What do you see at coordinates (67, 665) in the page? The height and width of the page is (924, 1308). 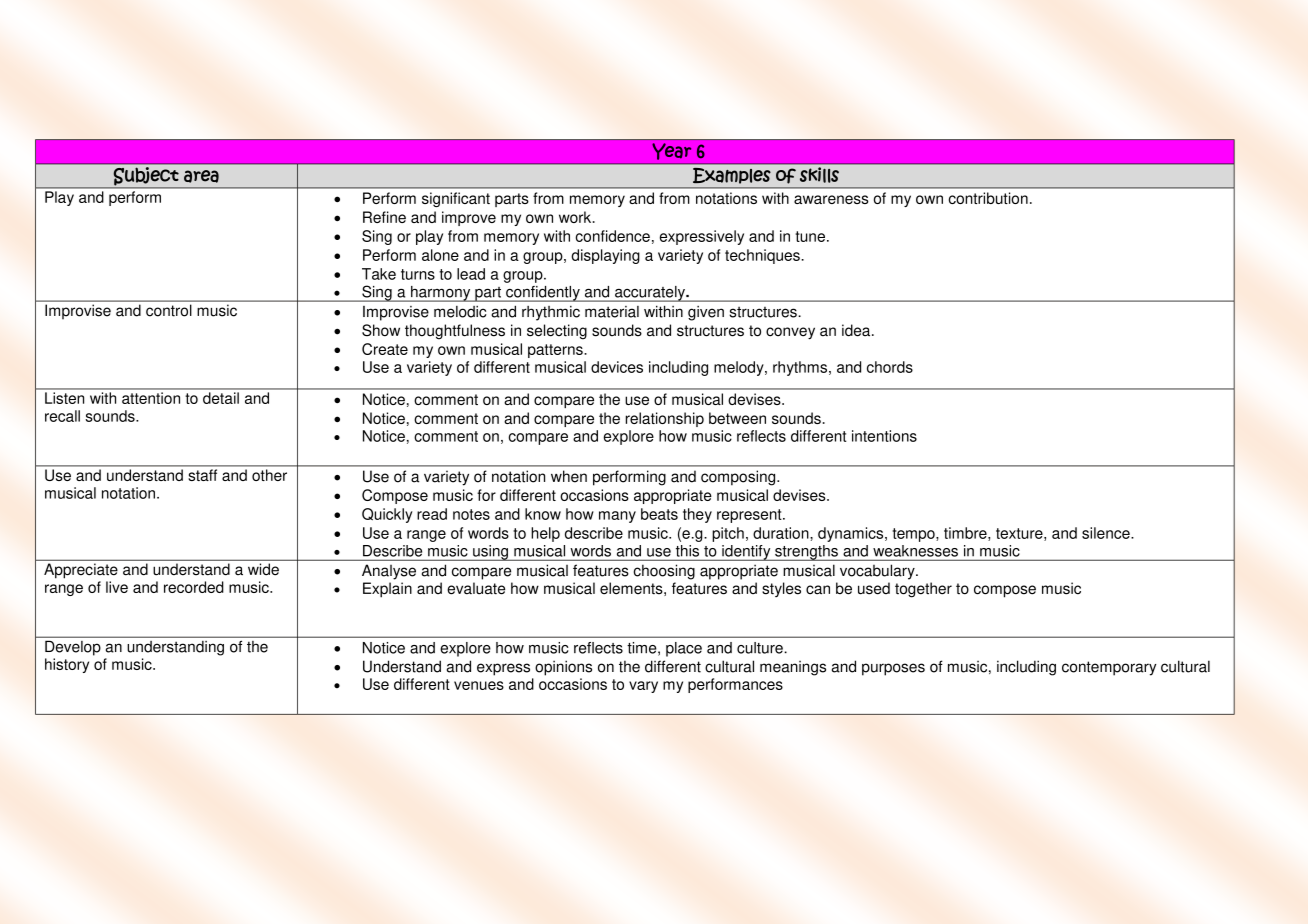 I see `history` at bounding box center [67, 665].
